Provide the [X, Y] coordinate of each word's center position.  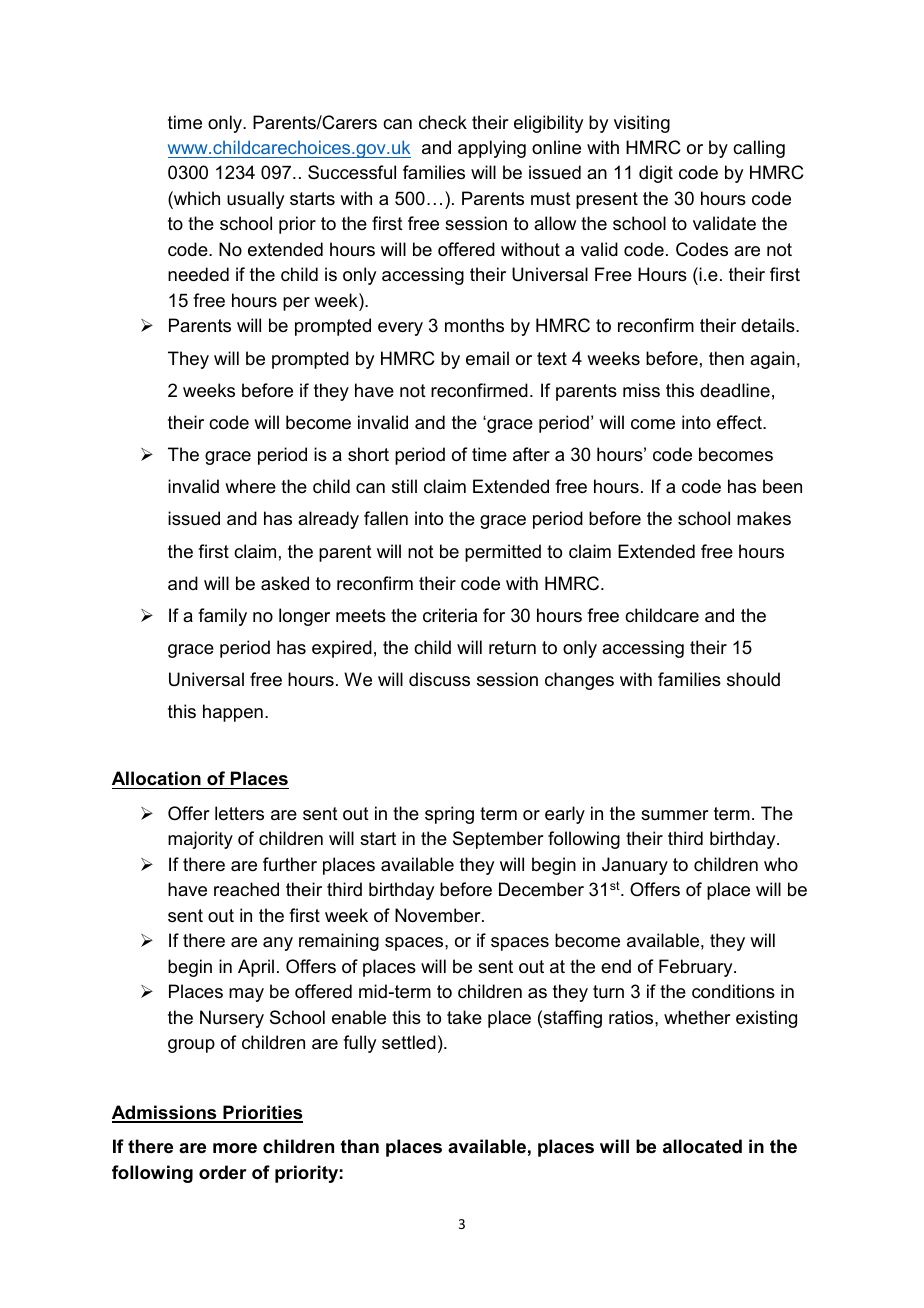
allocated [702, 1146]
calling [759, 149]
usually [255, 200]
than [359, 1146]
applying [492, 149]
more [235, 1148]
